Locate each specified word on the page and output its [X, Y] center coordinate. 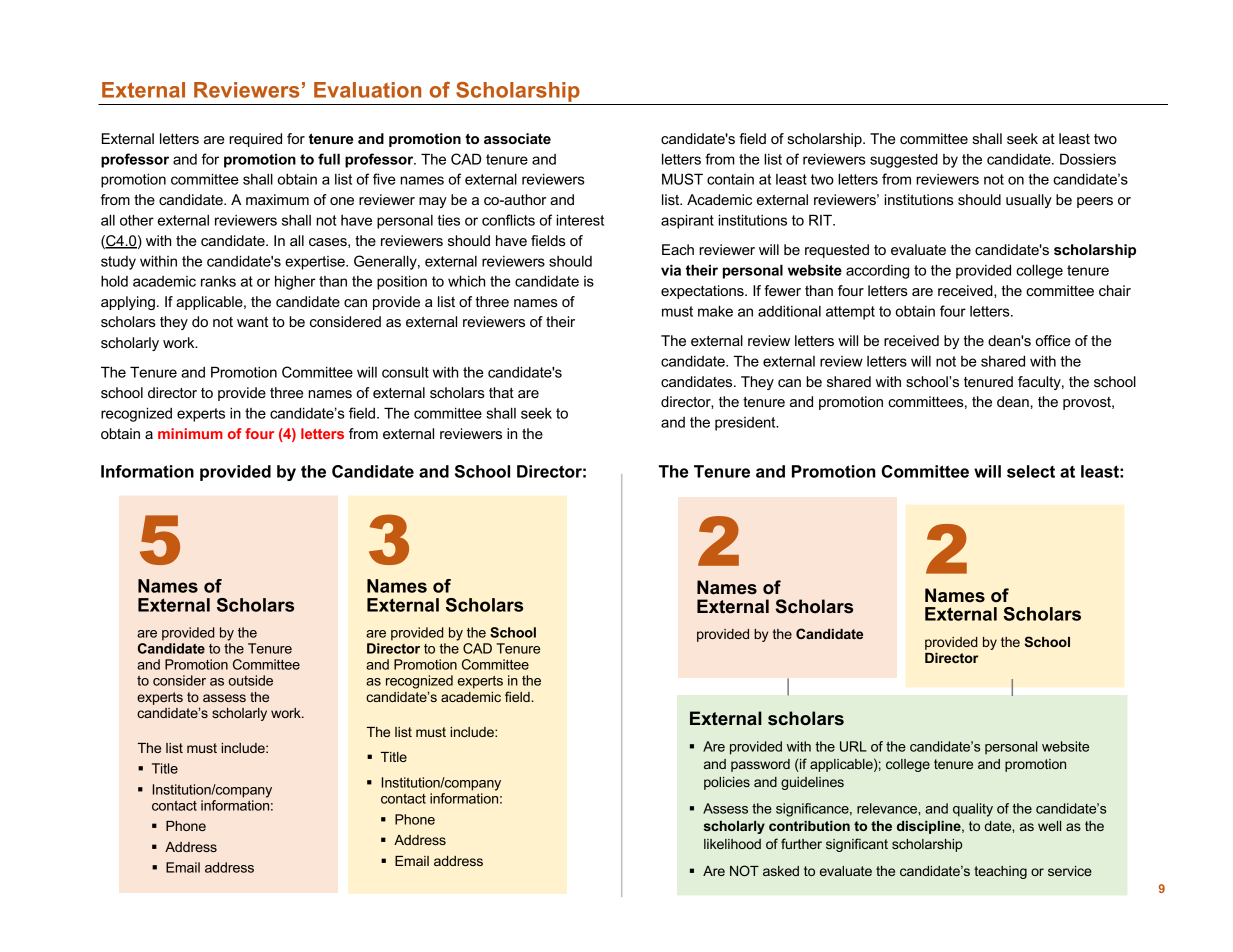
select [1031, 471]
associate [517, 138]
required [255, 140]
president [746, 424]
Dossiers [1088, 159]
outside [251, 680]
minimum [190, 433]
